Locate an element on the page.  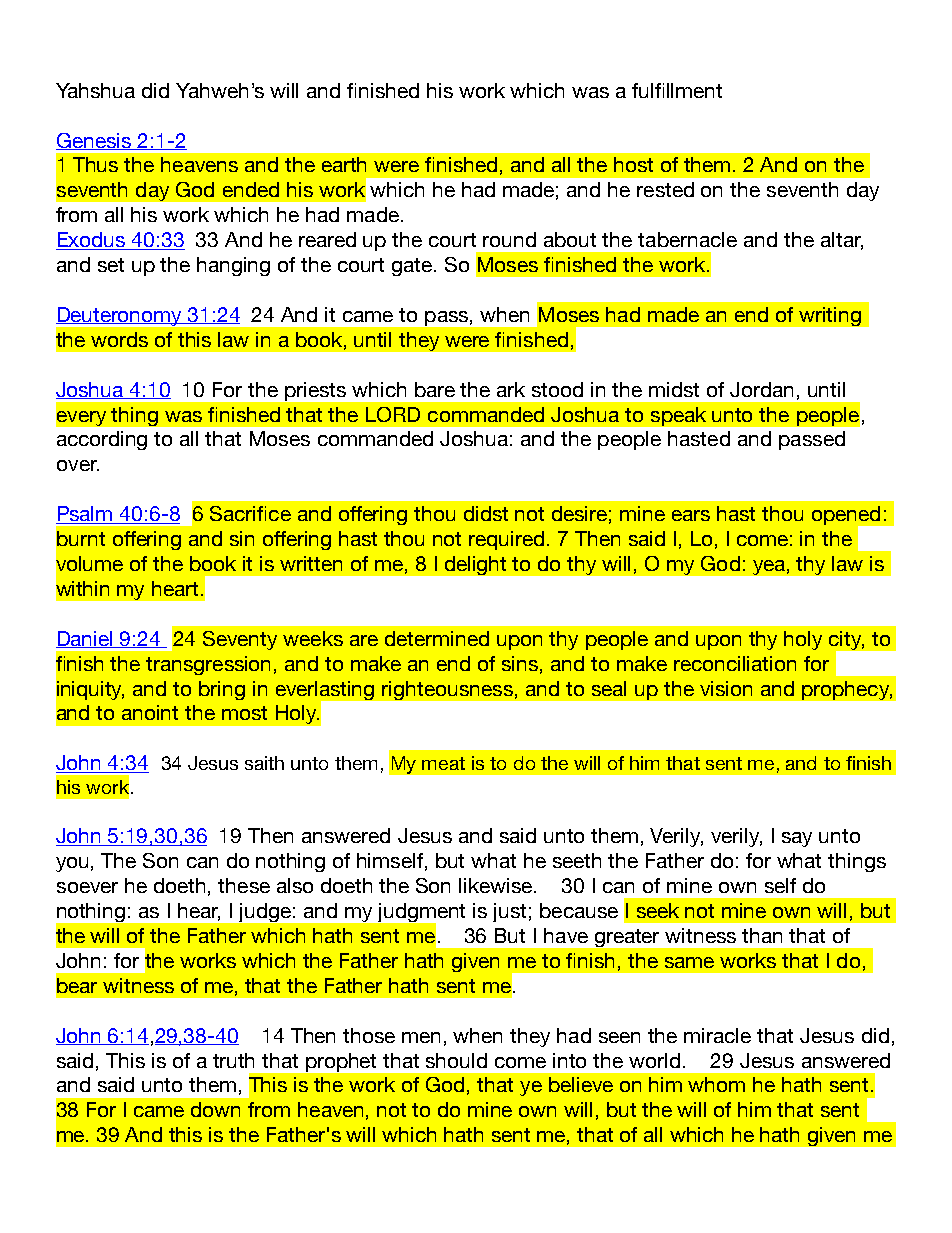
Genesis is located at coordinates (95, 141).
